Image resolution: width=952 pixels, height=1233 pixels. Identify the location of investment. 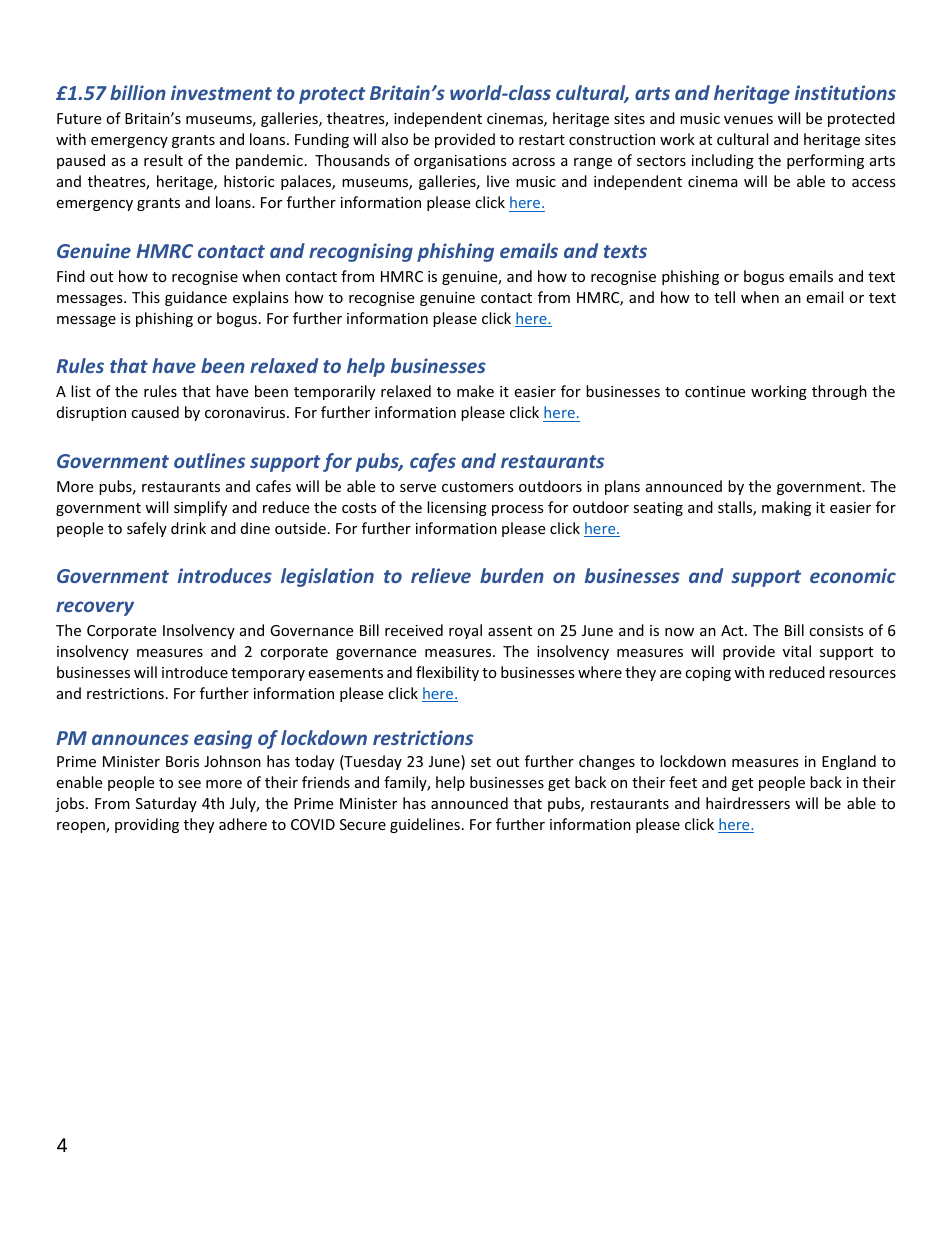
(221, 92).
